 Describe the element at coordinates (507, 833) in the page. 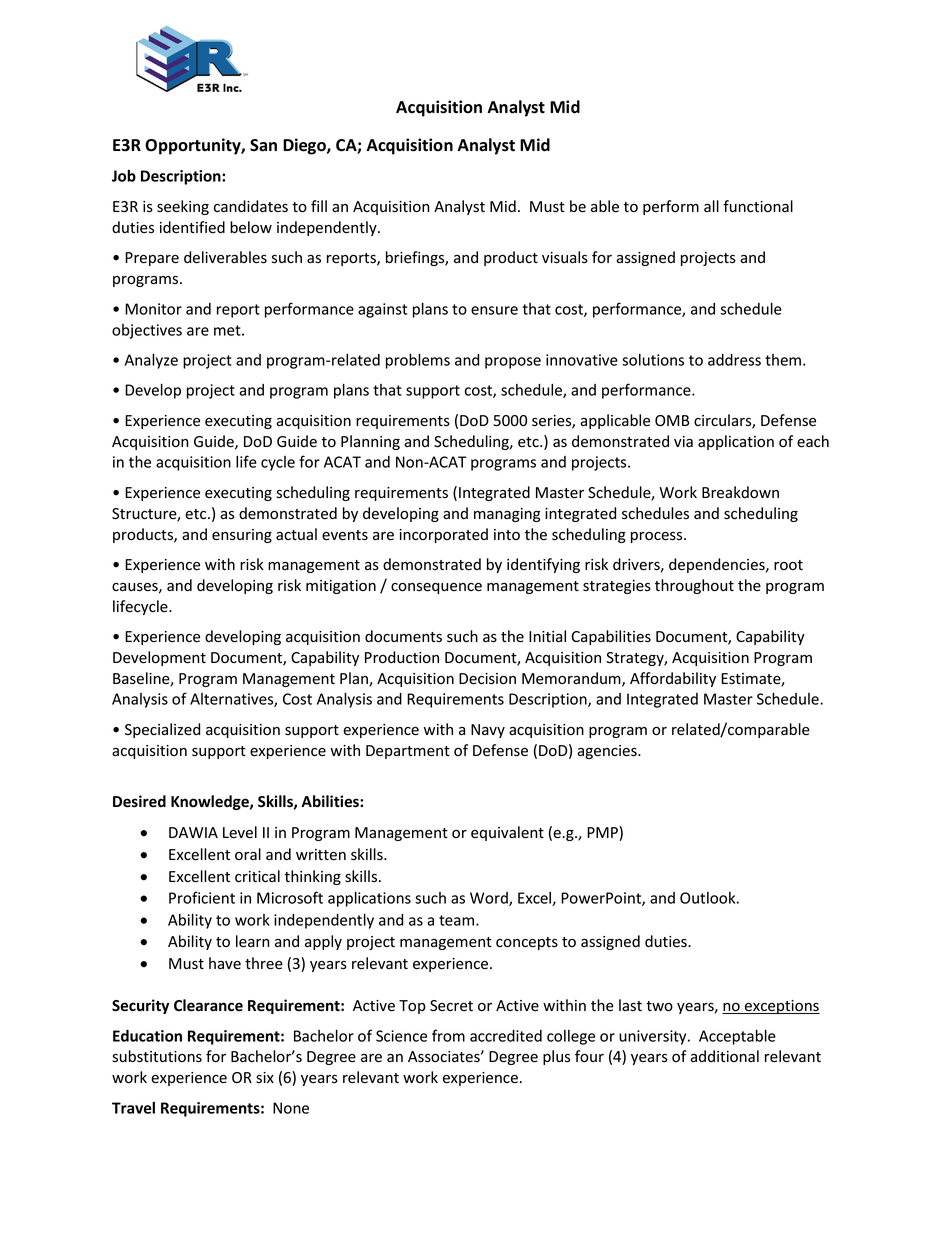

I see `equivalent` at that location.
